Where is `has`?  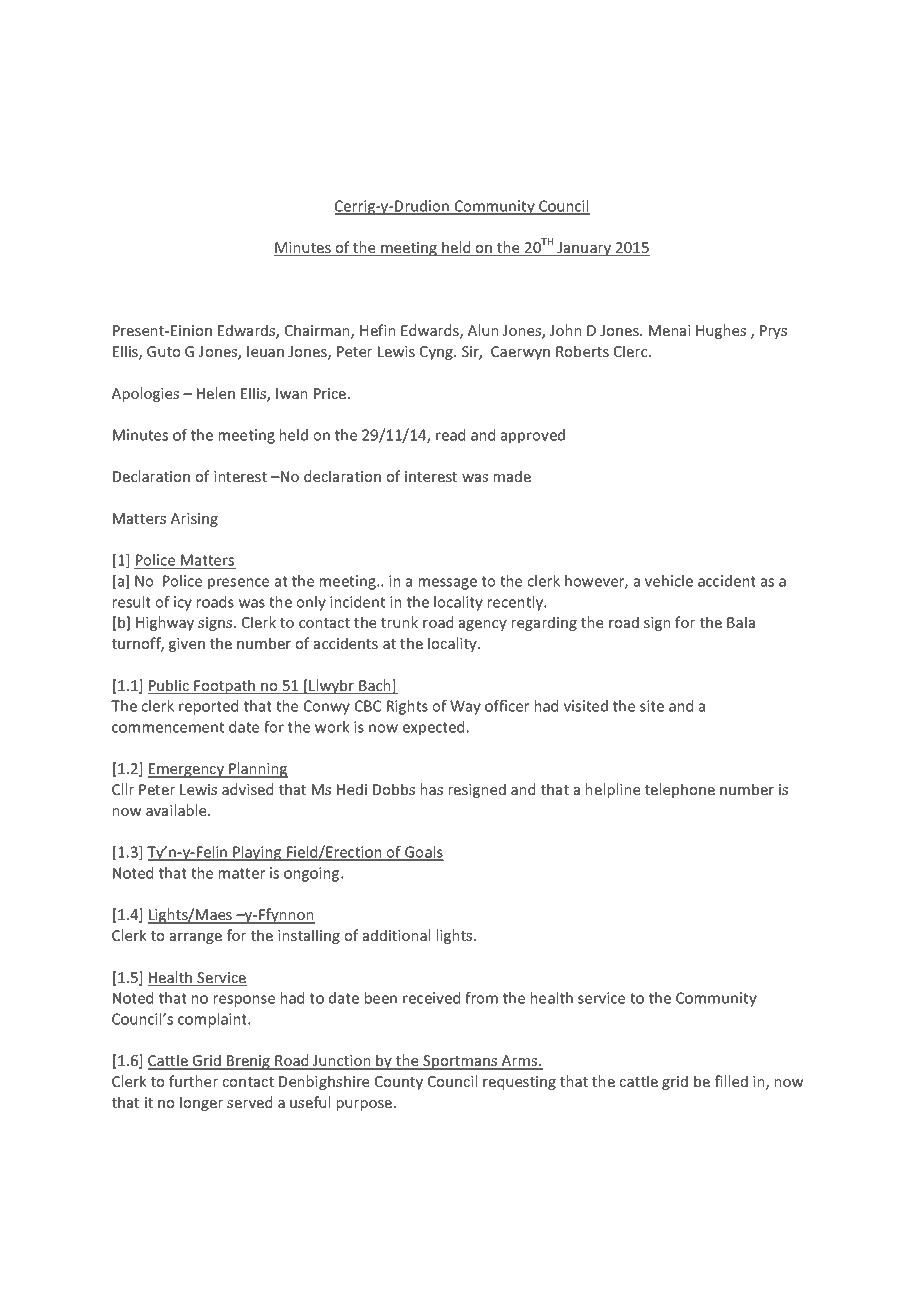
has is located at coordinates (432, 789).
